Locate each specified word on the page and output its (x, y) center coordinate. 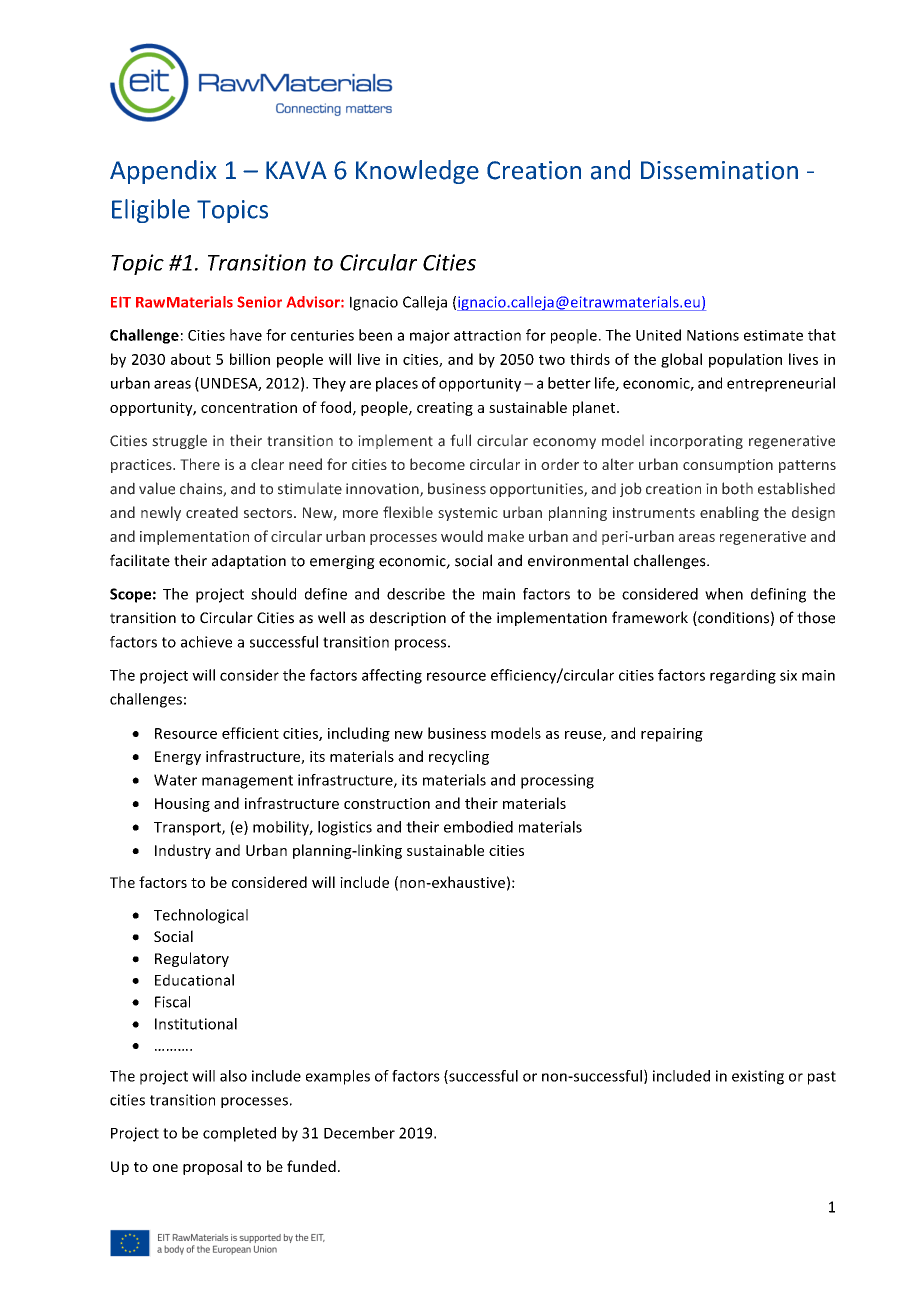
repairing (672, 735)
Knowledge (417, 172)
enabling (729, 513)
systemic (468, 514)
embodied (478, 827)
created (212, 512)
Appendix (163, 172)
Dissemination (719, 170)
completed (239, 1134)
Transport (188, 829)
